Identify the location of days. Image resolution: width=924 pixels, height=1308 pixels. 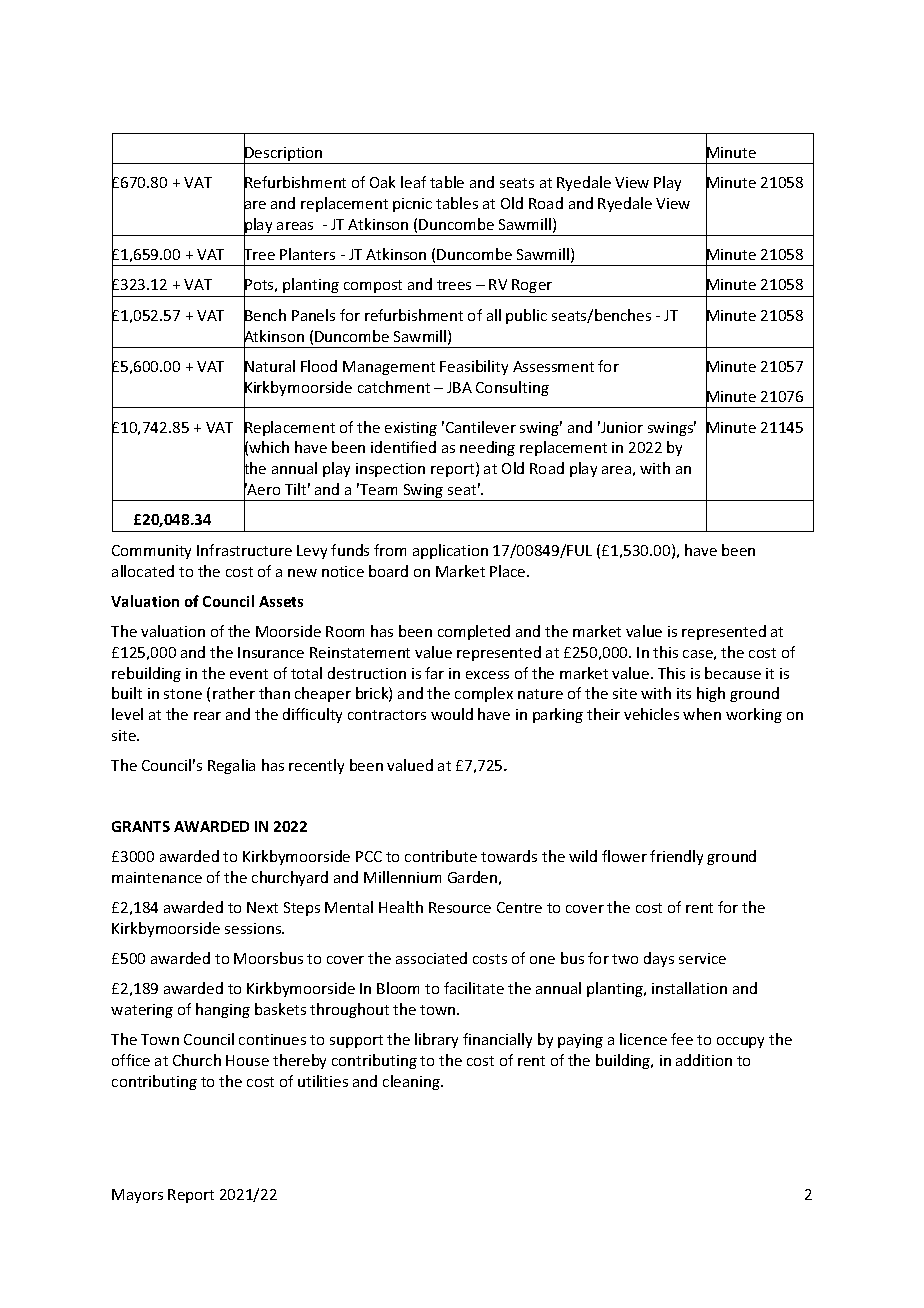
(659, 959).
